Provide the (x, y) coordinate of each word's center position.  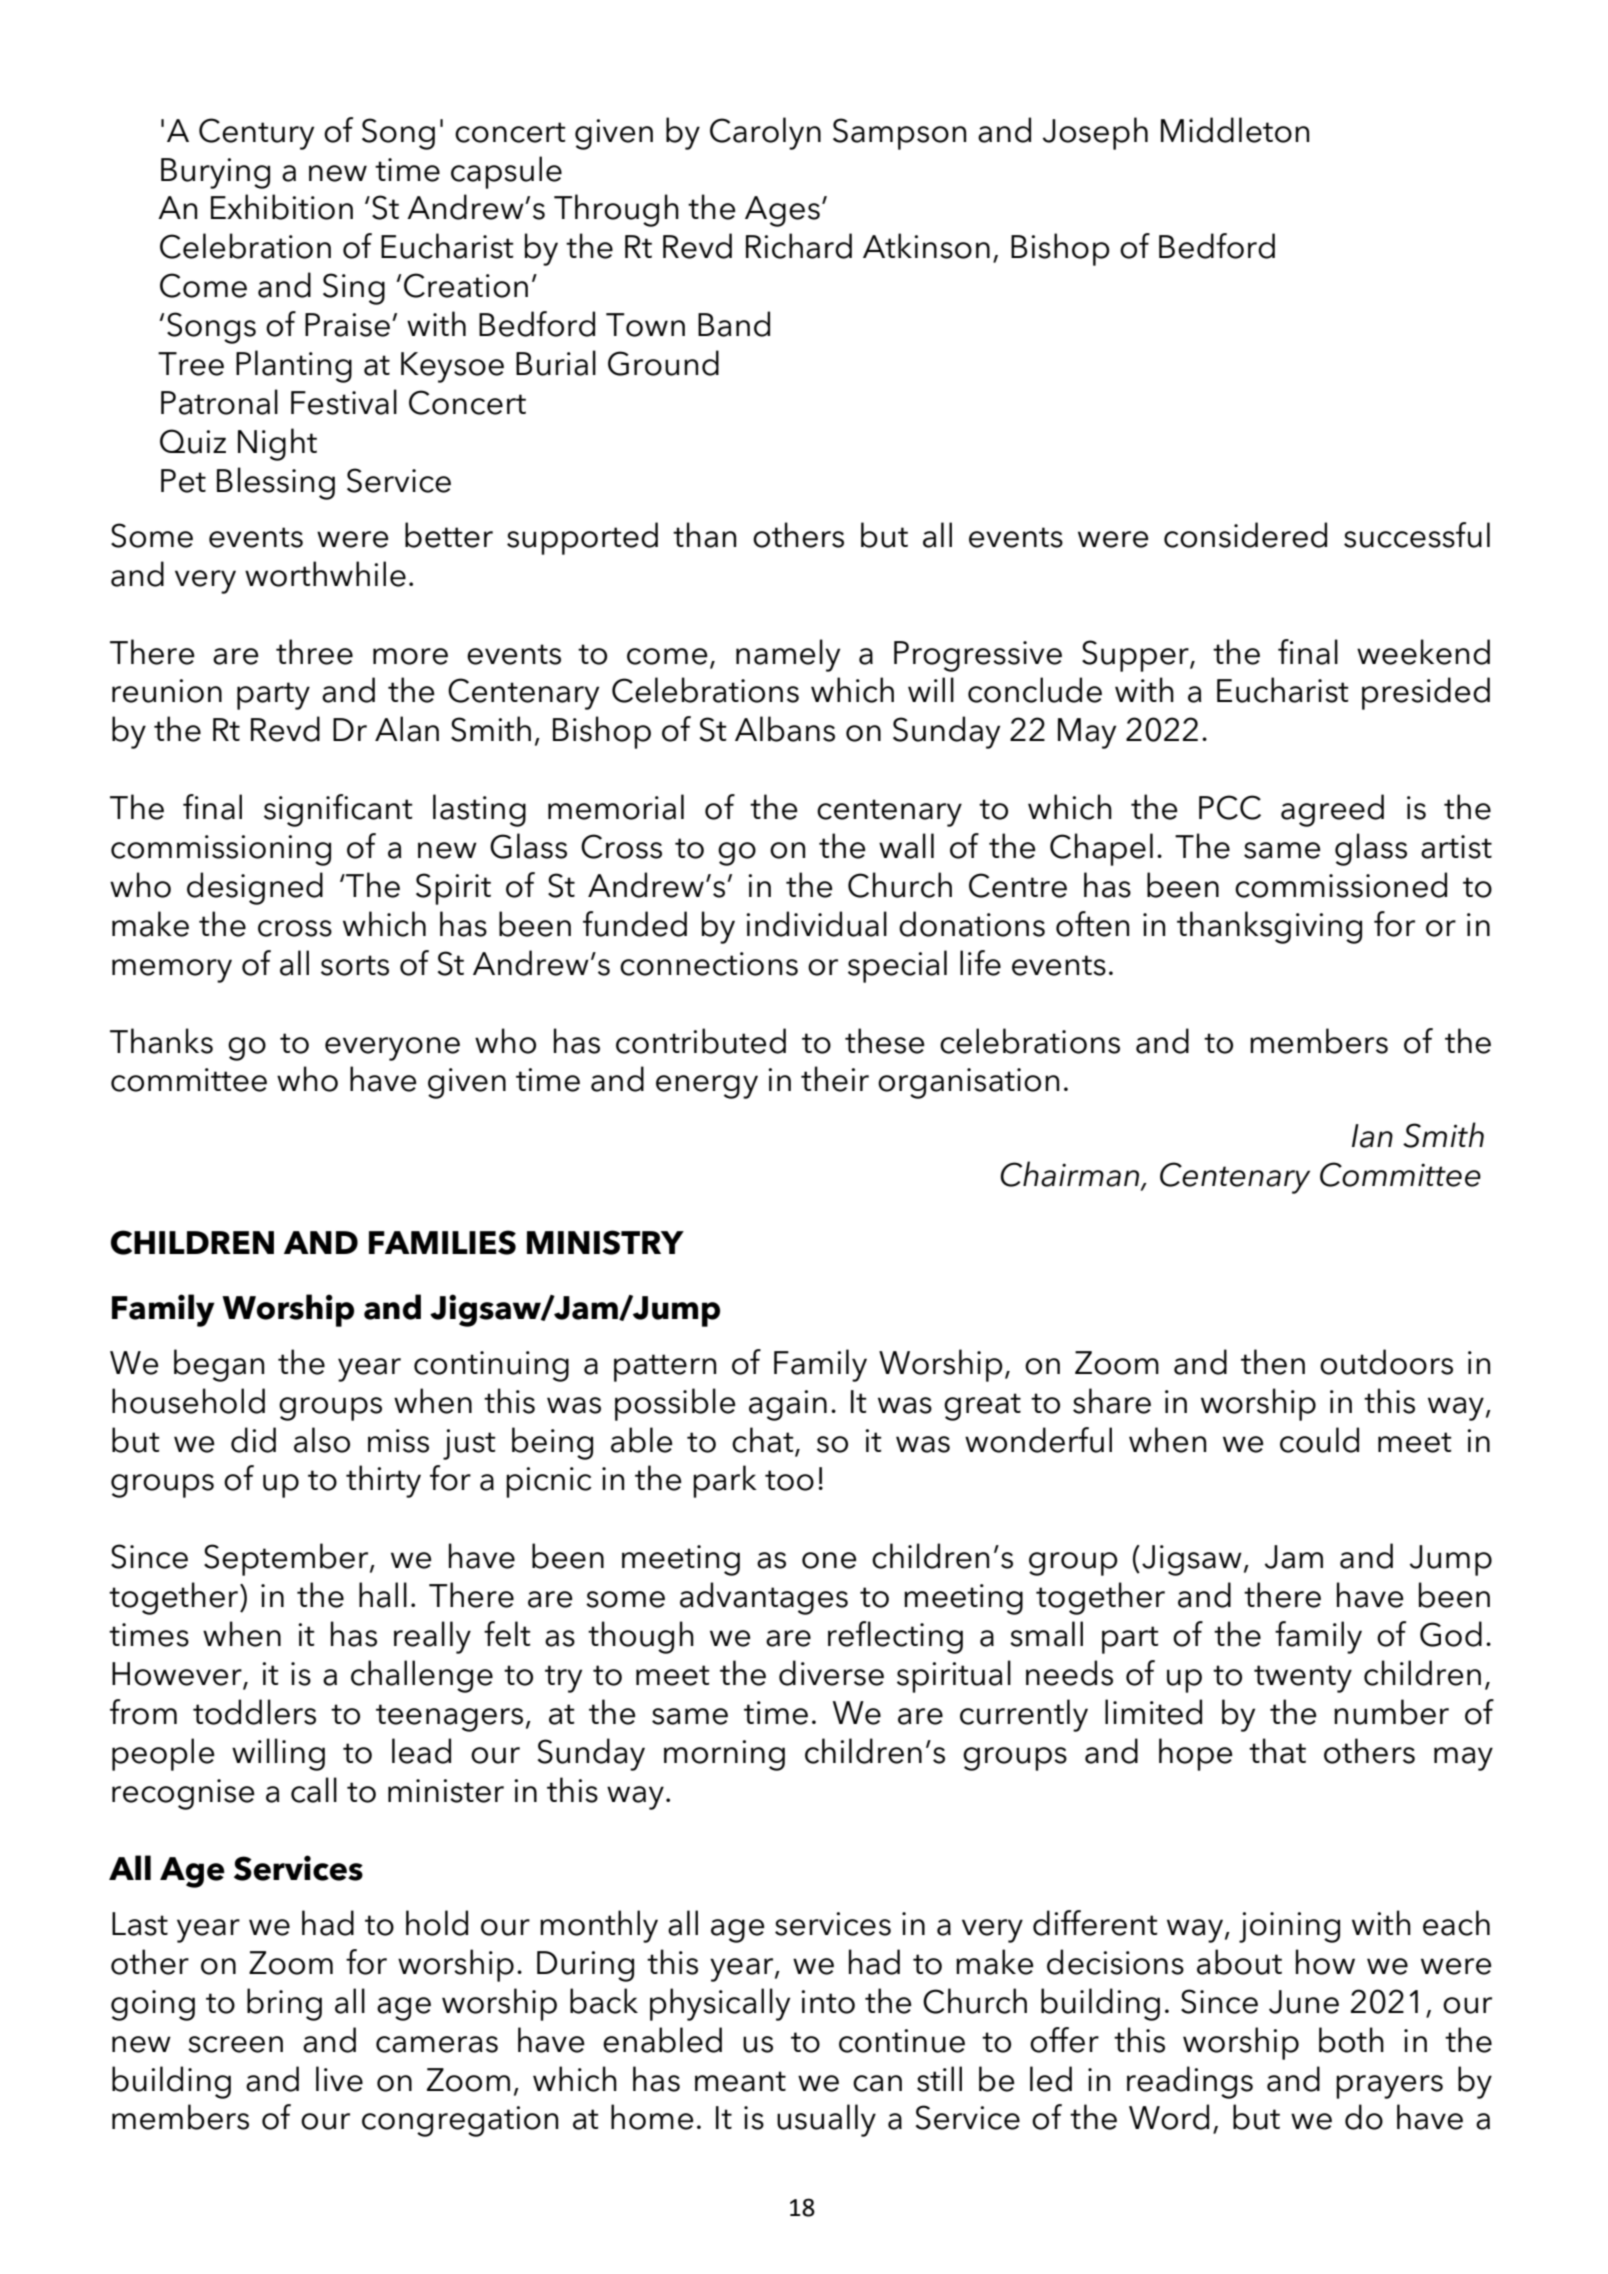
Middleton (1235, 130)
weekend (1423, 652)
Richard (799, 246)
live (339, 2079)
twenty (1303, 1679)
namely (788, 655)
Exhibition (282, 207)
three (314, 652)
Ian (1372, 1136)
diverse (831, 1673)
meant (740, 2081)
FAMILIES (442, 1242)
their (835, 1079)
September (287, 1559)
